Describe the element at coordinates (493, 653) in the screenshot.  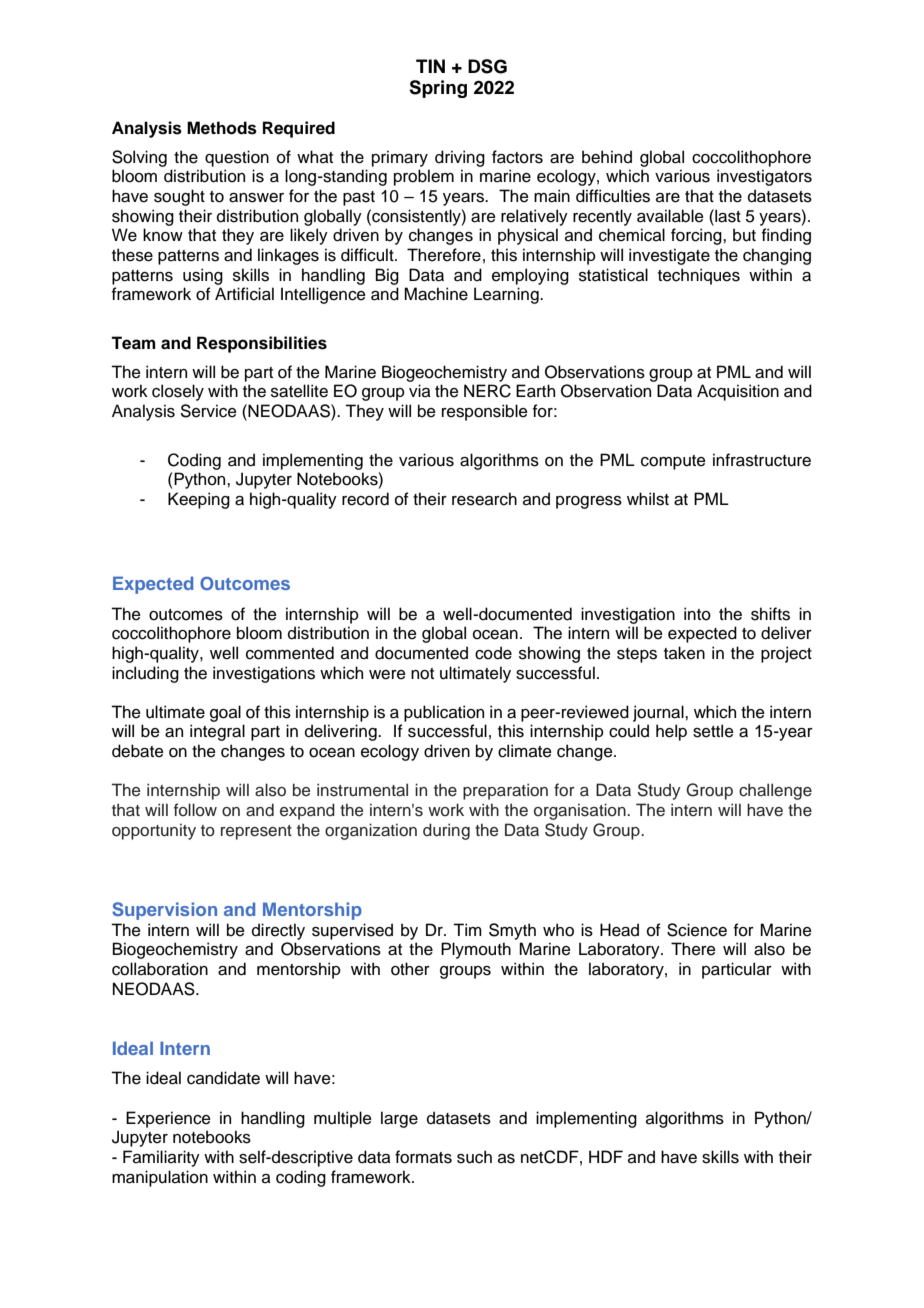
I see `code` at that location.
